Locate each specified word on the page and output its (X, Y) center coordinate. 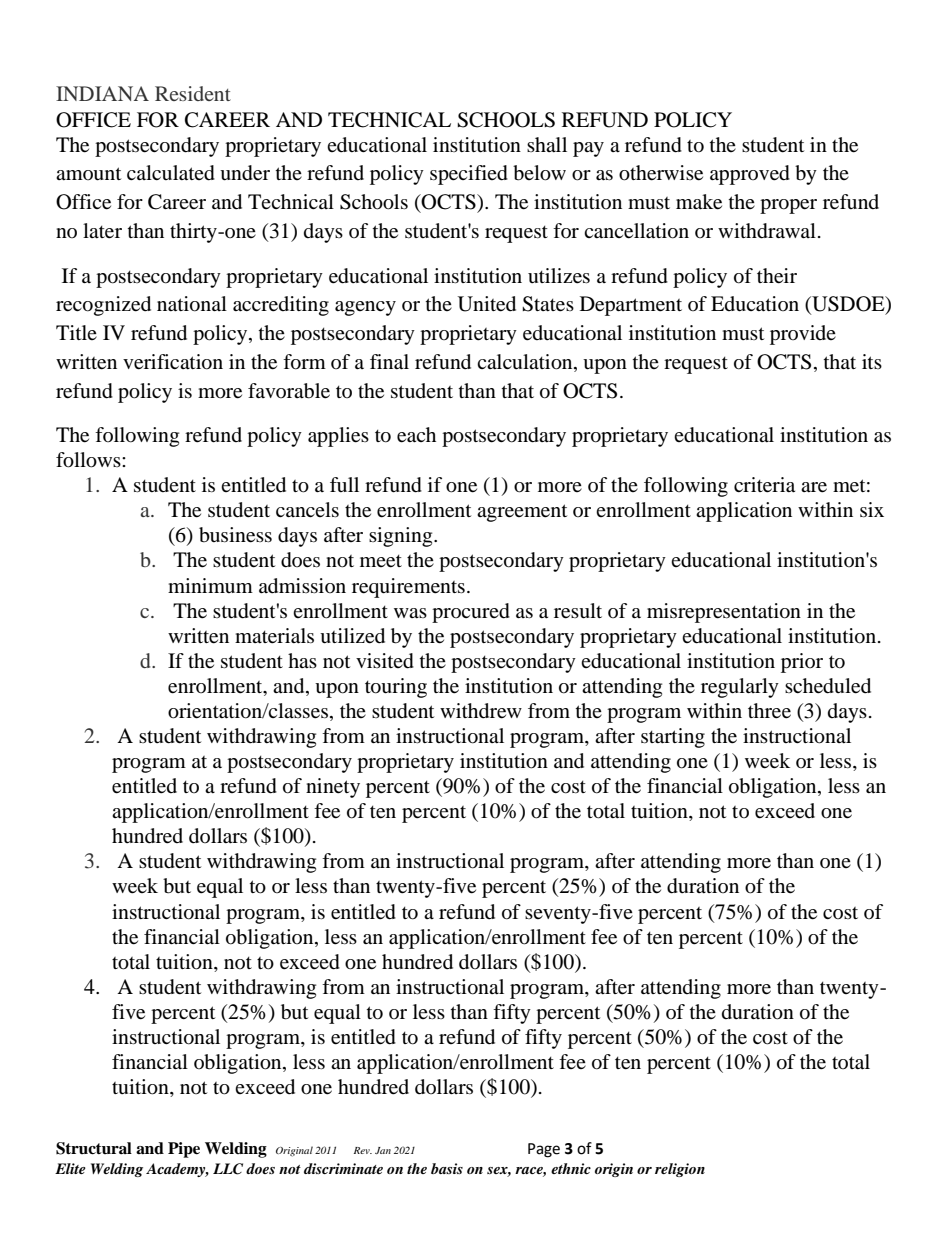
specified (469, 175)
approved (750, 175)
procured (471, 613)
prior (802, 663)
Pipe (184, 1150)
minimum (210, 585)
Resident (193, 93)
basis (447, 1168)
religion (680, 1170)
